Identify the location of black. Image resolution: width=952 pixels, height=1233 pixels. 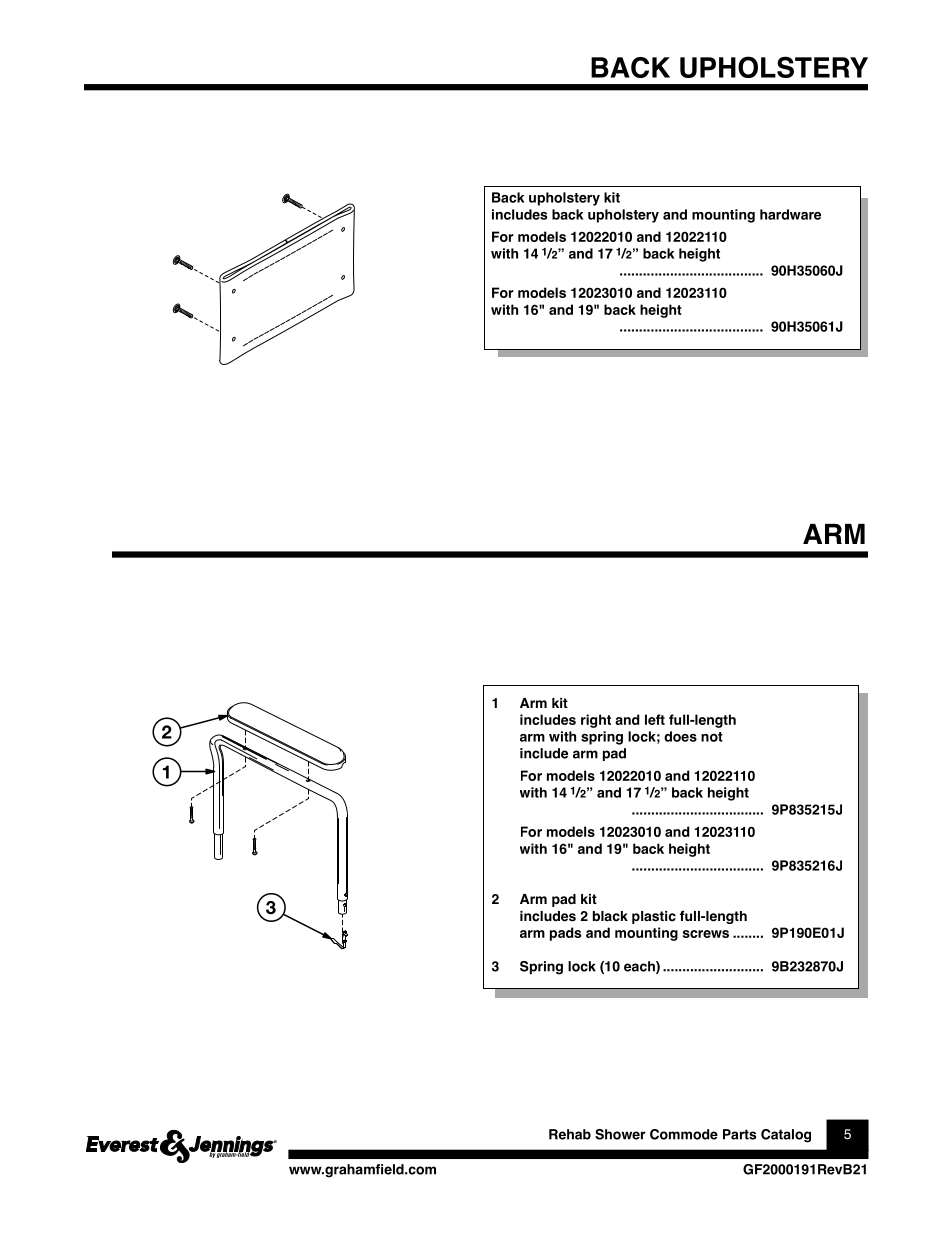
(610, 916).
